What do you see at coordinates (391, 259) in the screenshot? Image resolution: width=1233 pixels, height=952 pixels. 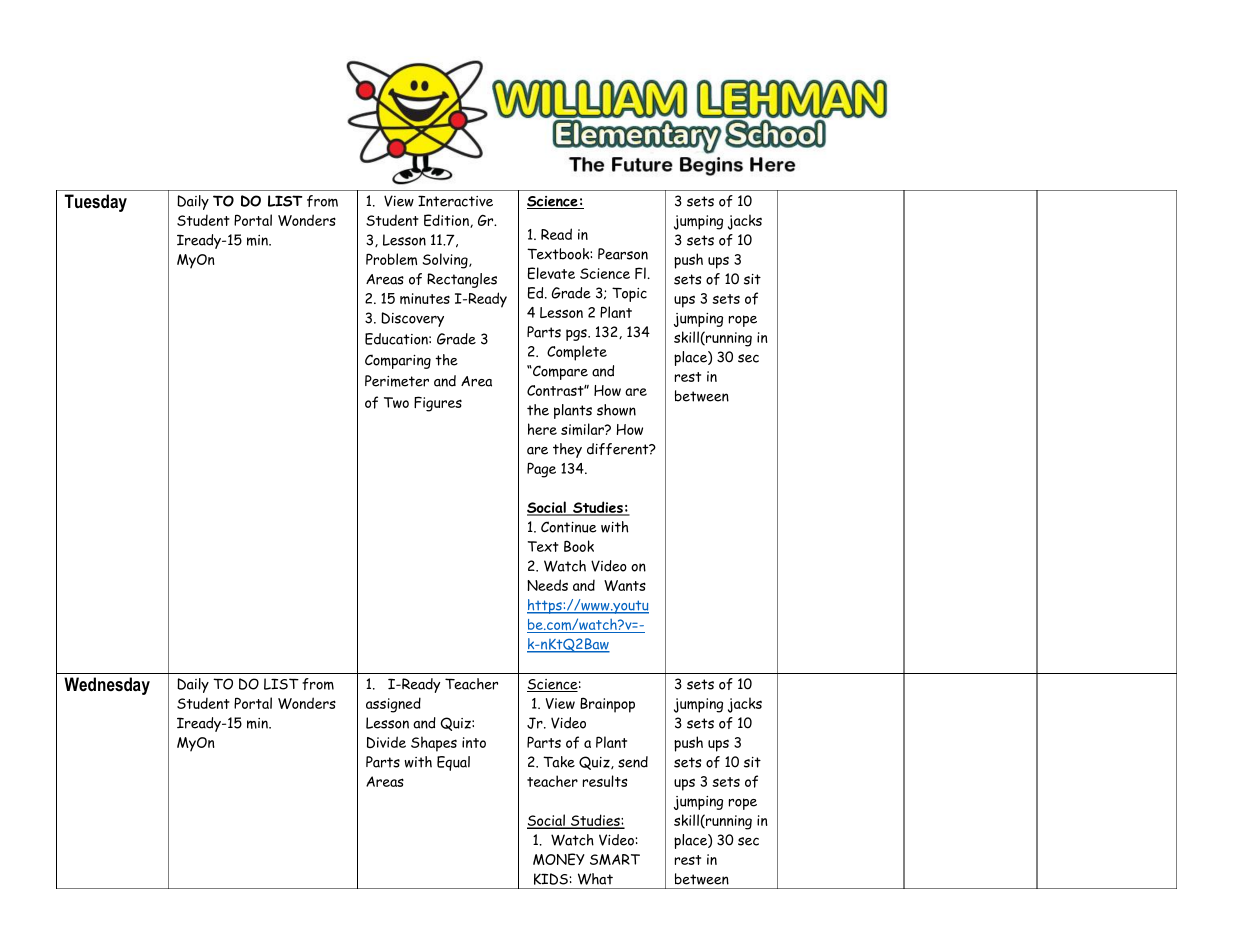 I see `Problem` at bounding box center [391, 259].
